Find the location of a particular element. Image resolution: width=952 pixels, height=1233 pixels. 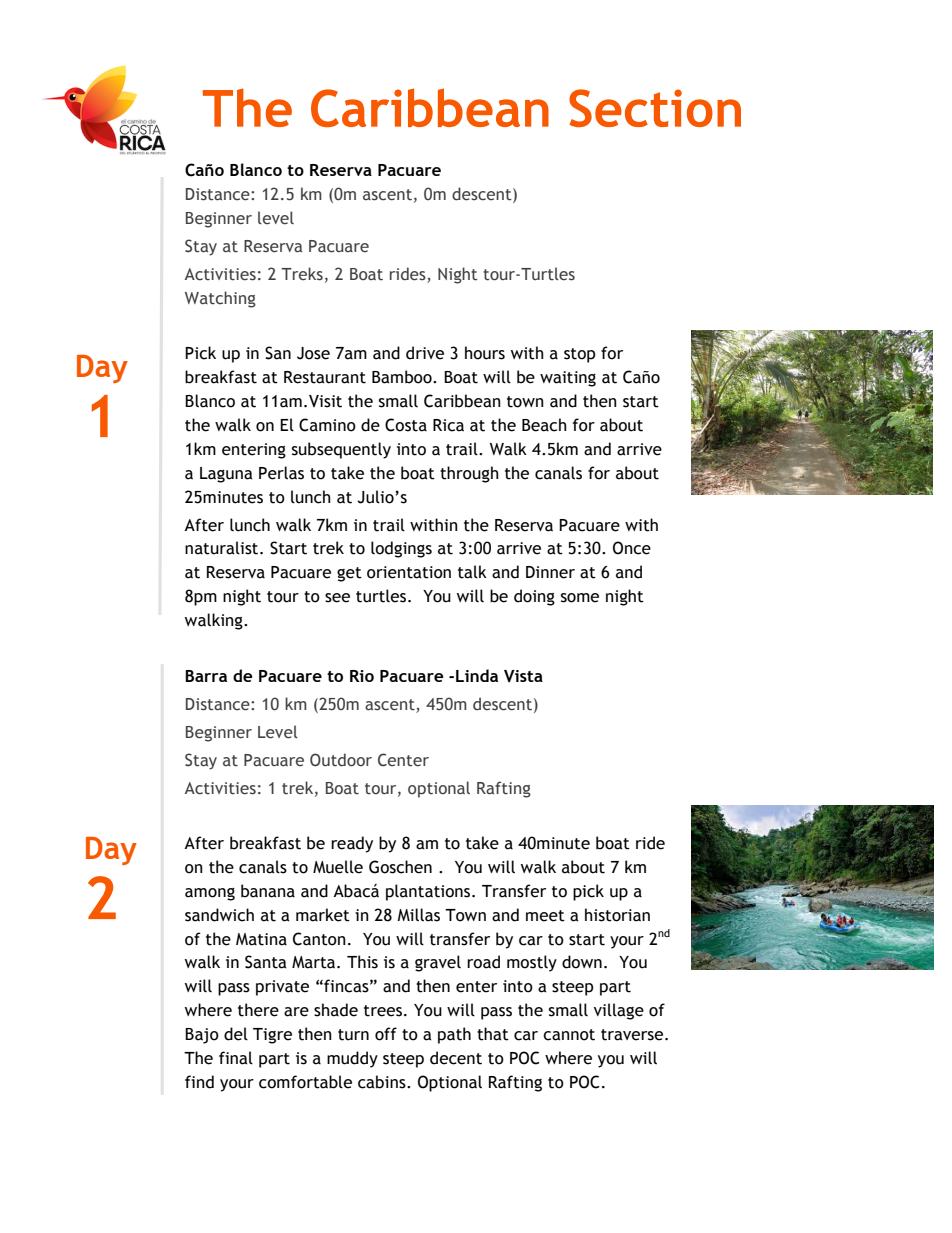

Rica is located at coordinates (448, 425).
